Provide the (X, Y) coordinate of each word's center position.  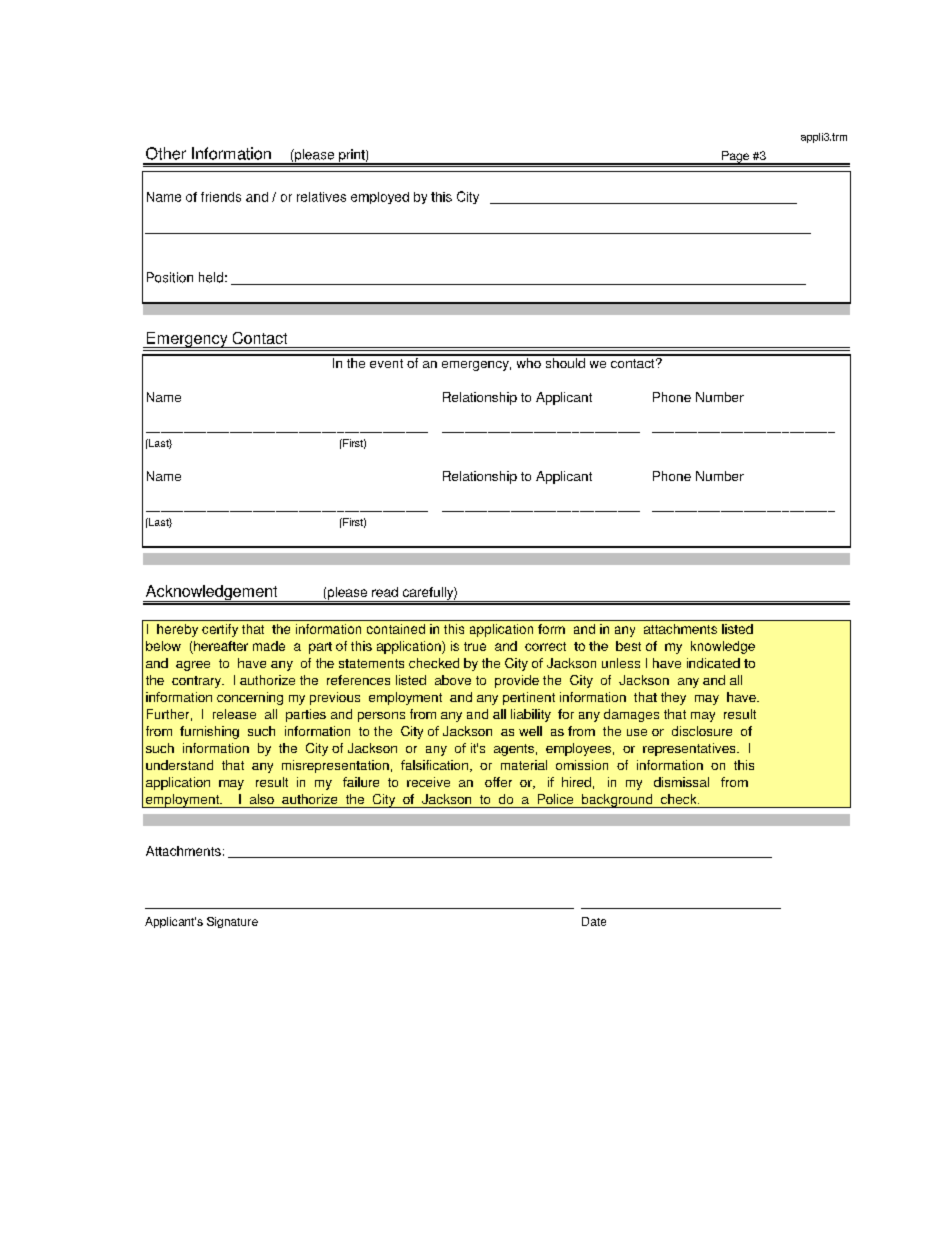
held (211, 277)
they (673, 698)
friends (221, 197)
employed (380, 198)
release (234, 714)
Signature (232, 922)
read (385, 592)
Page (735, 158)
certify (220, 630)
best (628, 646)
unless (621, 663)
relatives (321, 197)
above (453, 680)
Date (594, 921)
